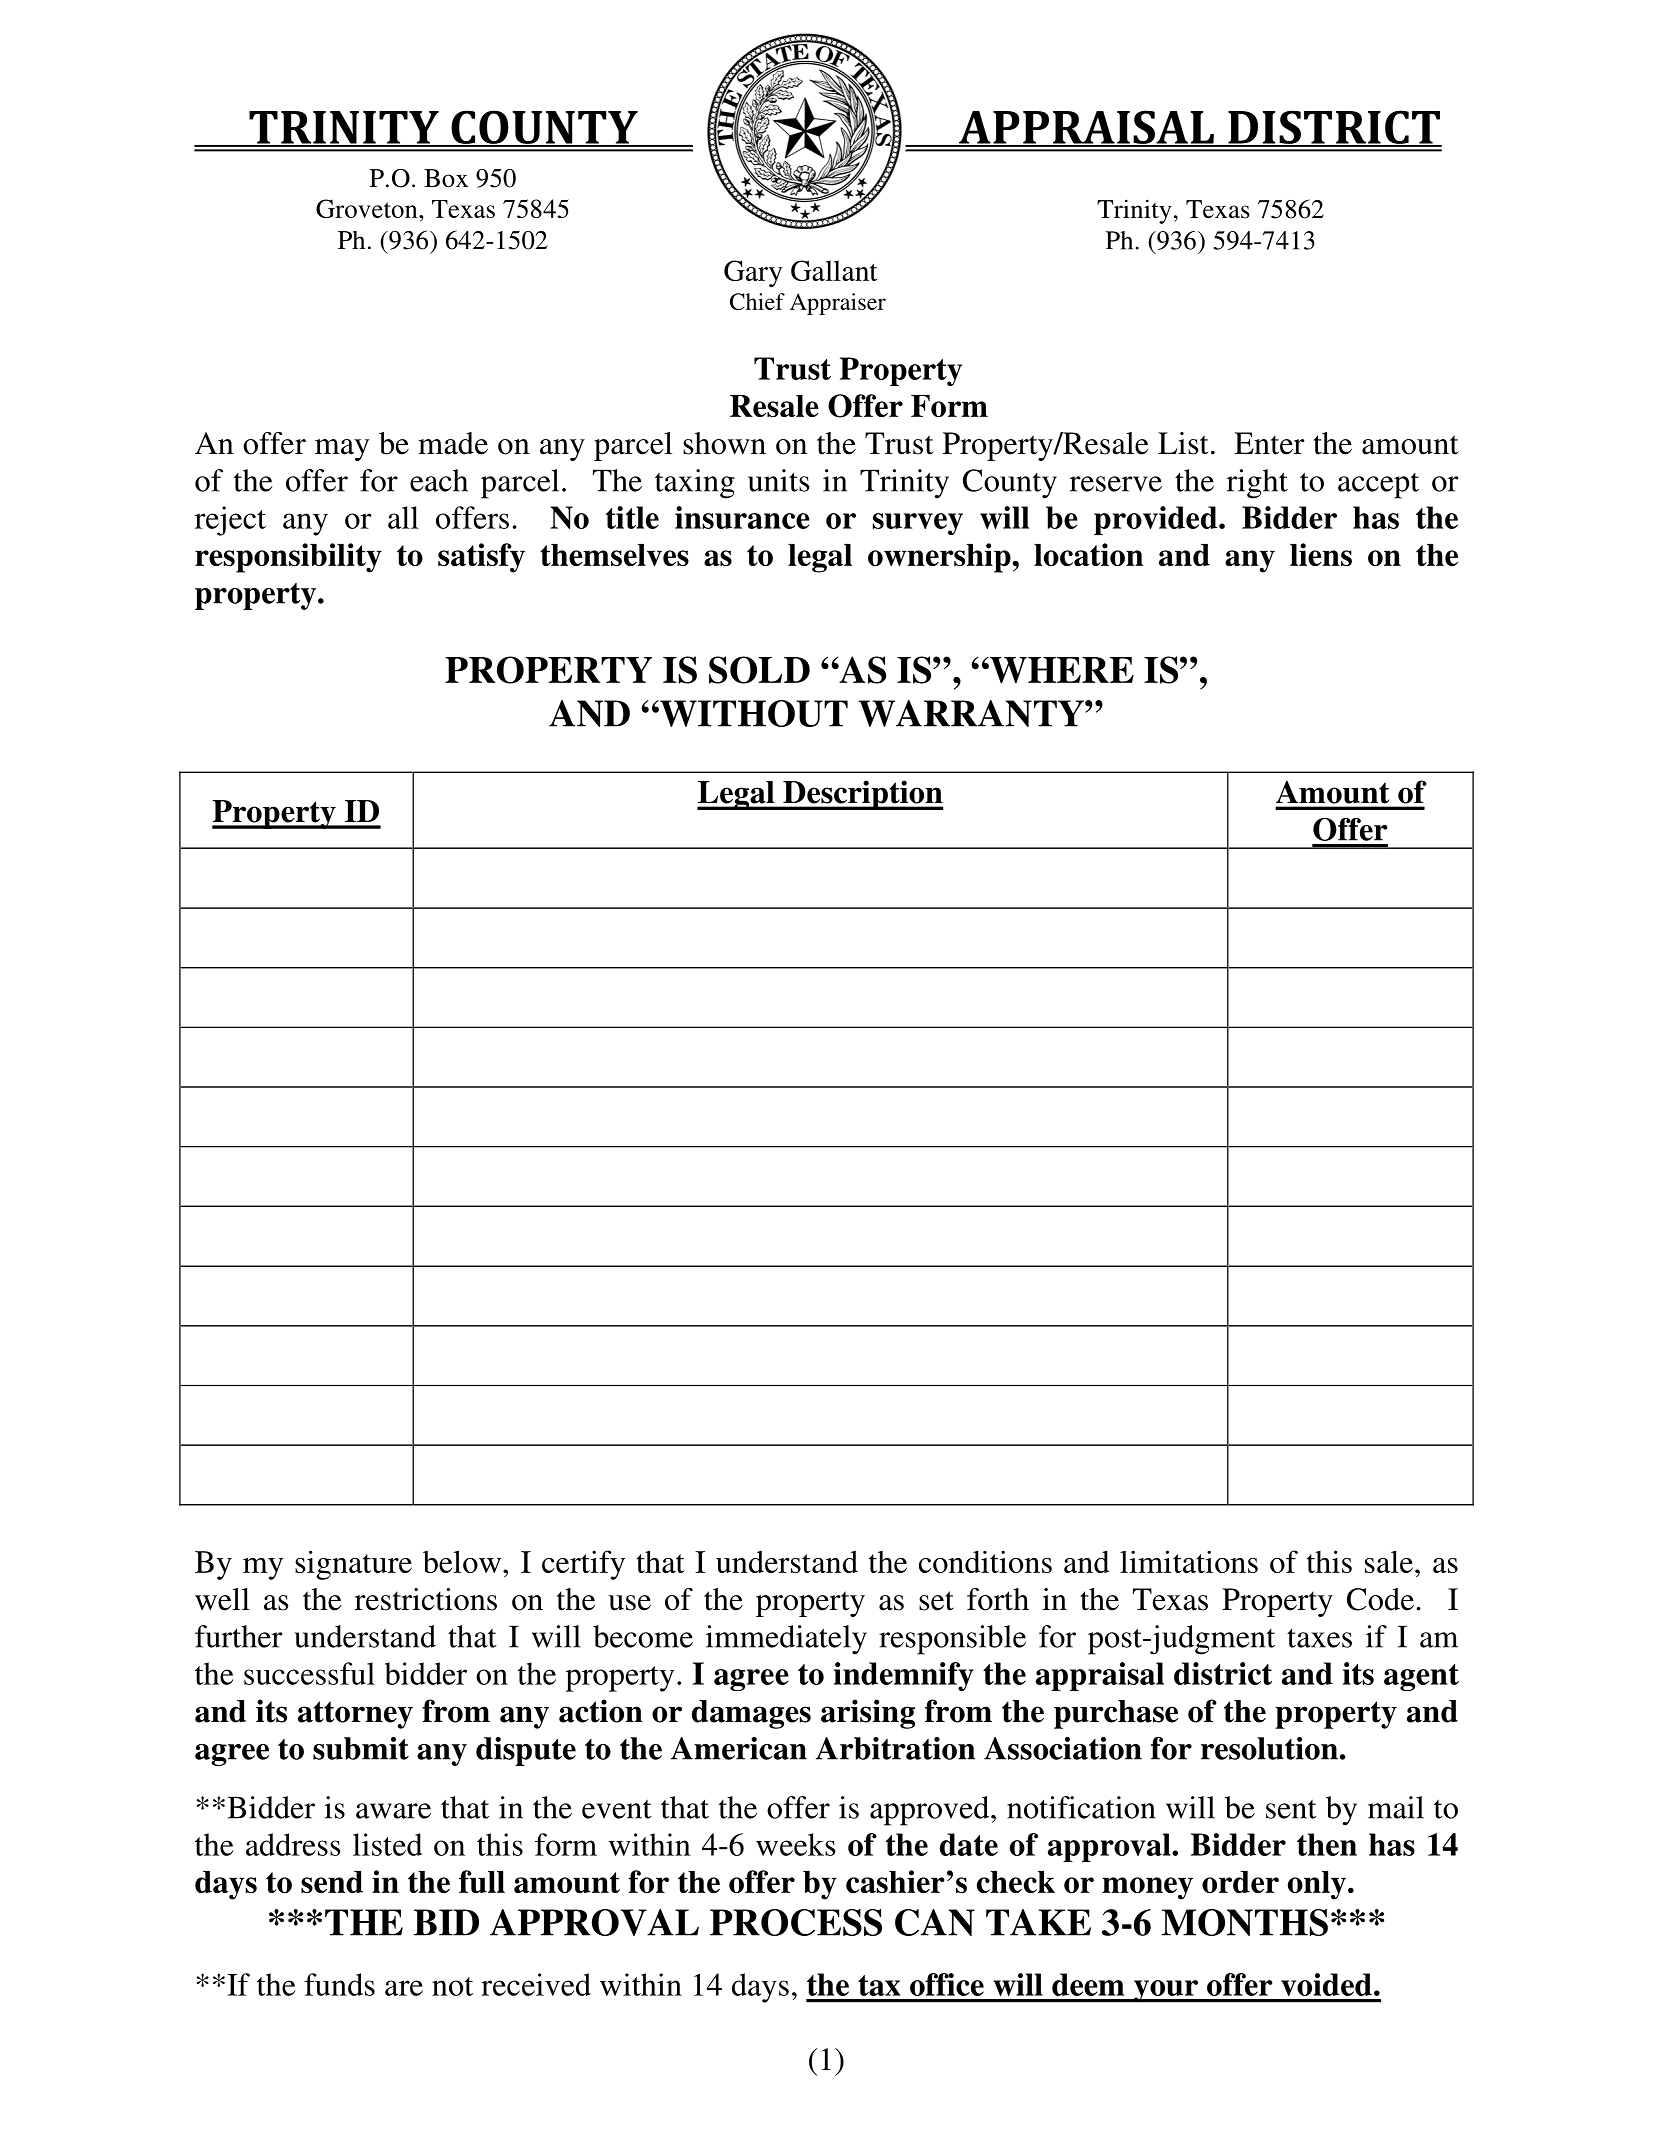 This screenshot has height=2139, width=1653. I want to click on funds, so click(339, 1984).
